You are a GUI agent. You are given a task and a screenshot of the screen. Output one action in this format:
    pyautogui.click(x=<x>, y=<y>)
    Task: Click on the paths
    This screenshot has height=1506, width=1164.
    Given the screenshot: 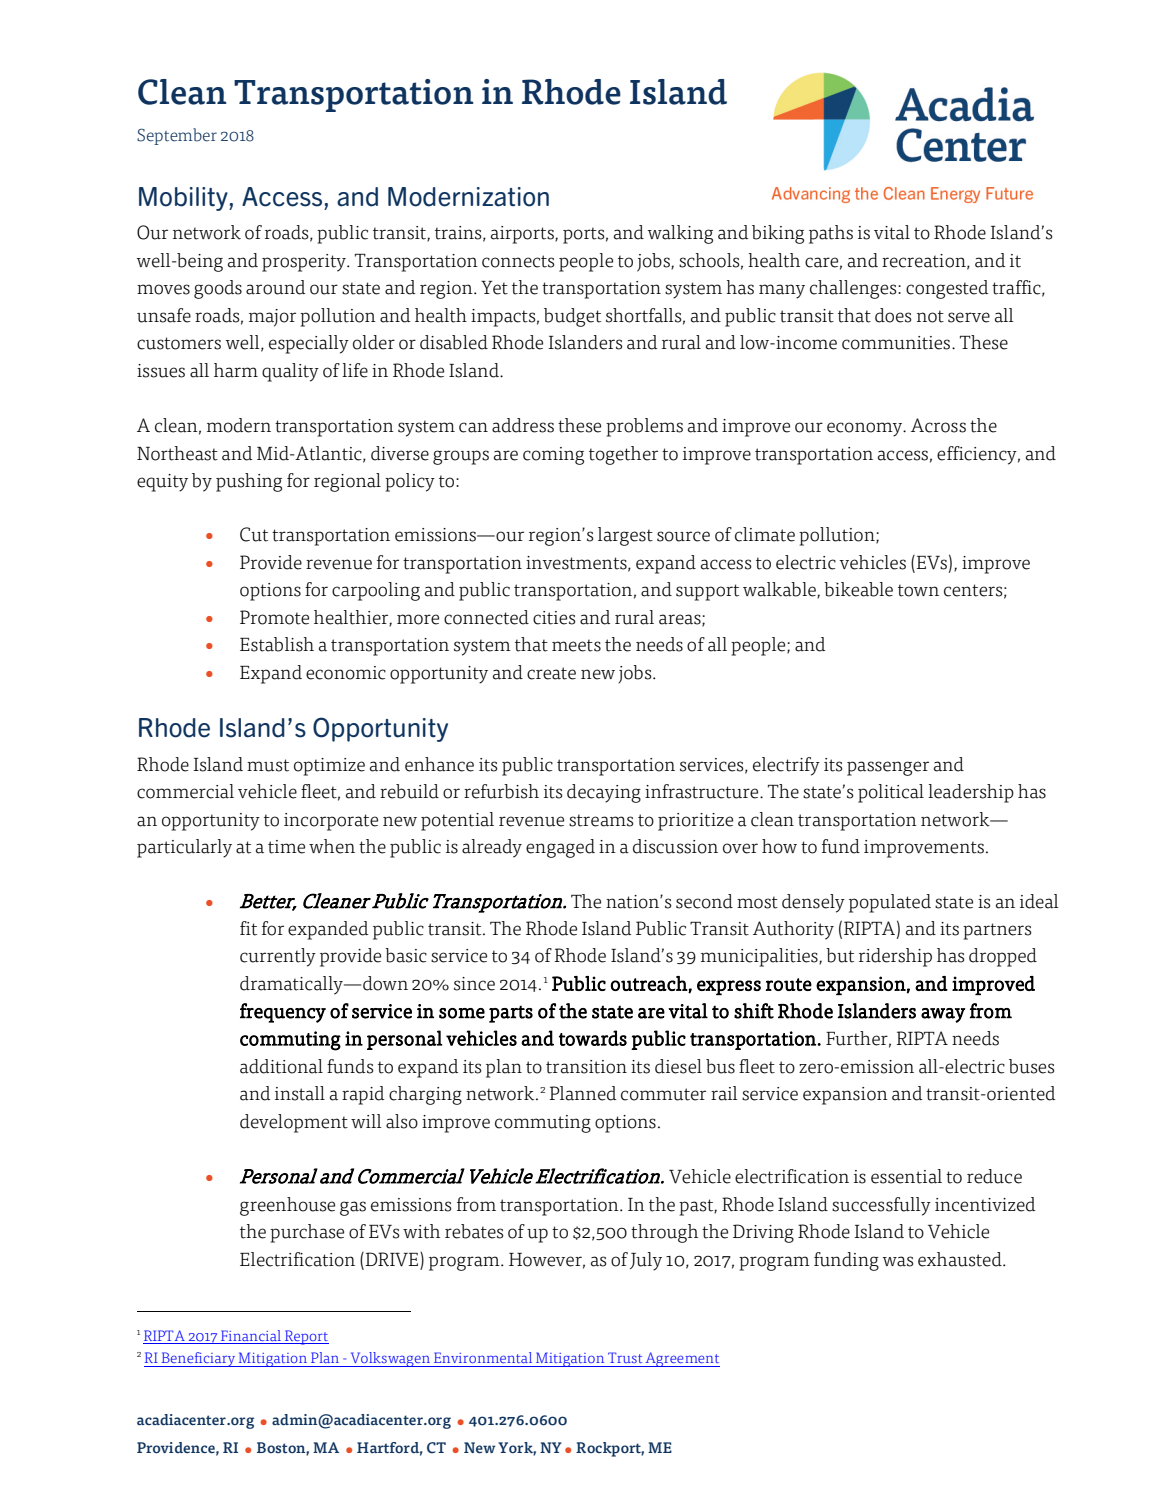 What is the action you would take?
    pyautogui.click(x=831, y=234)
